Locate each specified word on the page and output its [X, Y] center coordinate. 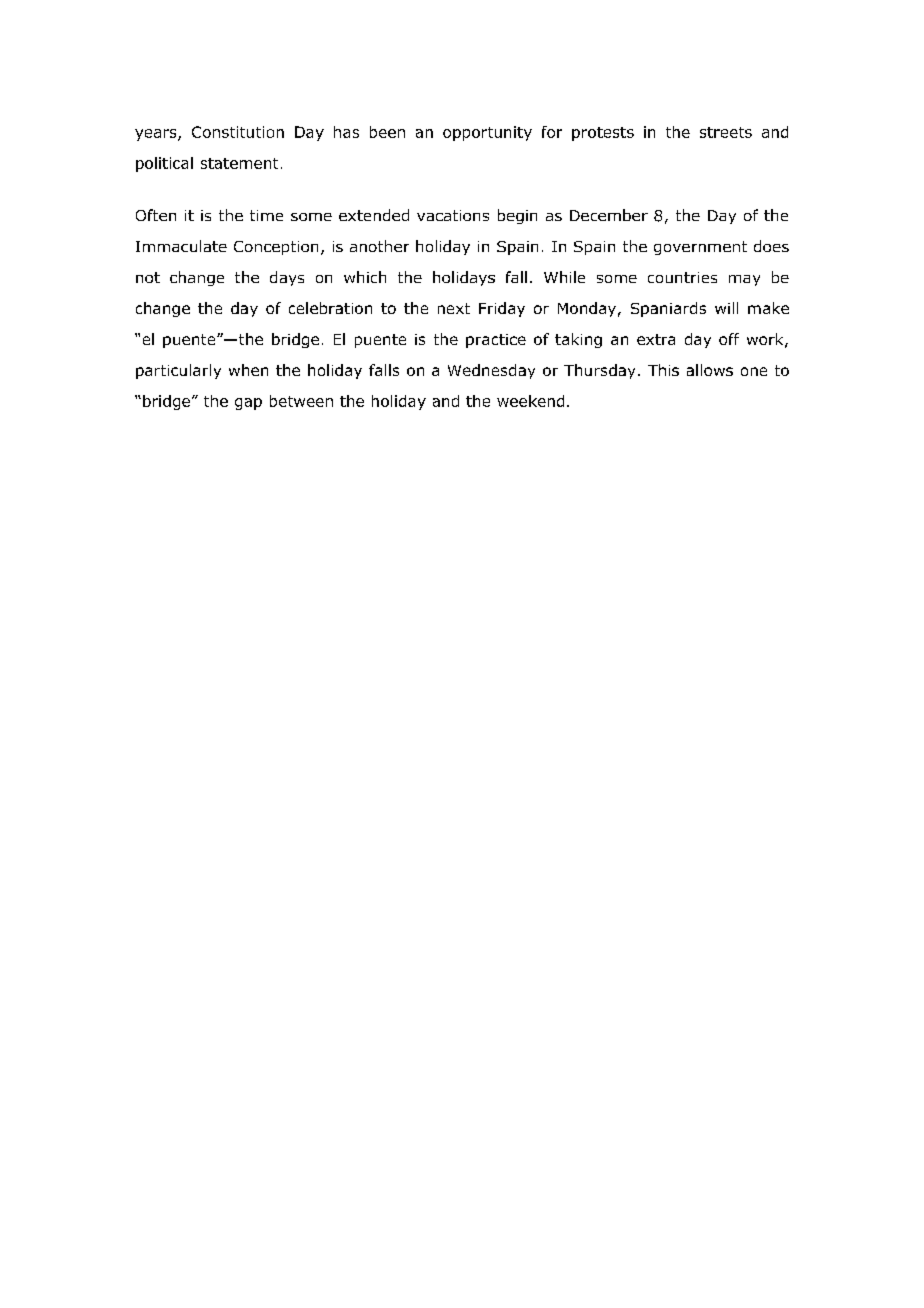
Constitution [238, 132]
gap [248, 404]
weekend [530, 401]
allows [710, 370]
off [729, 339]
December [609, 215]
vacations [453, 215]
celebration [330, 308]
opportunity [487, 133]
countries [682, 277]
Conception [276, 248]
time [266, 215]
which [365, 277]
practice [496, 341]
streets [726, 132]
